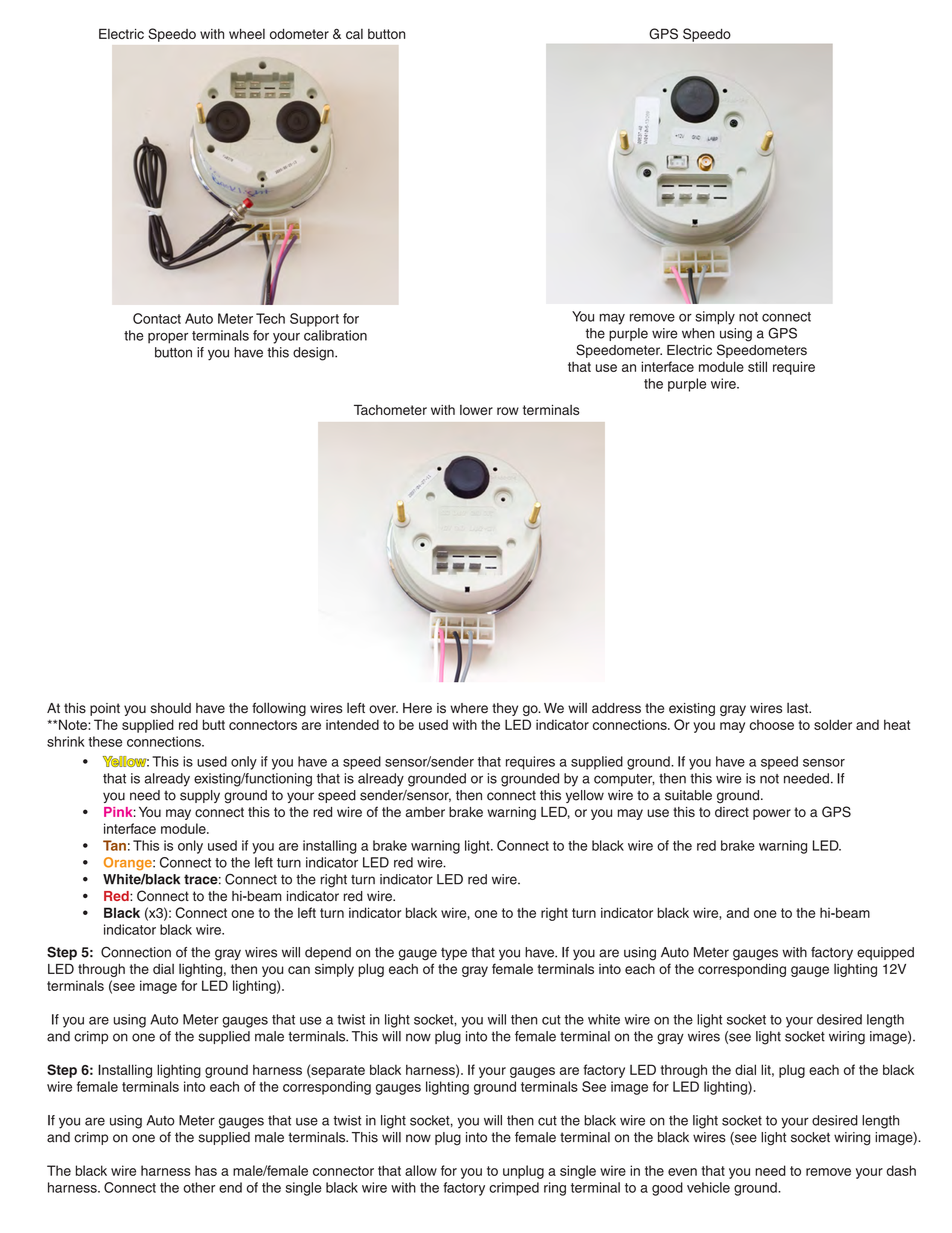 The height and width of the screenshot is (1233, 952). Describe the element at coordinates (698, 333) in the screenshot. I see `when` at that location.
